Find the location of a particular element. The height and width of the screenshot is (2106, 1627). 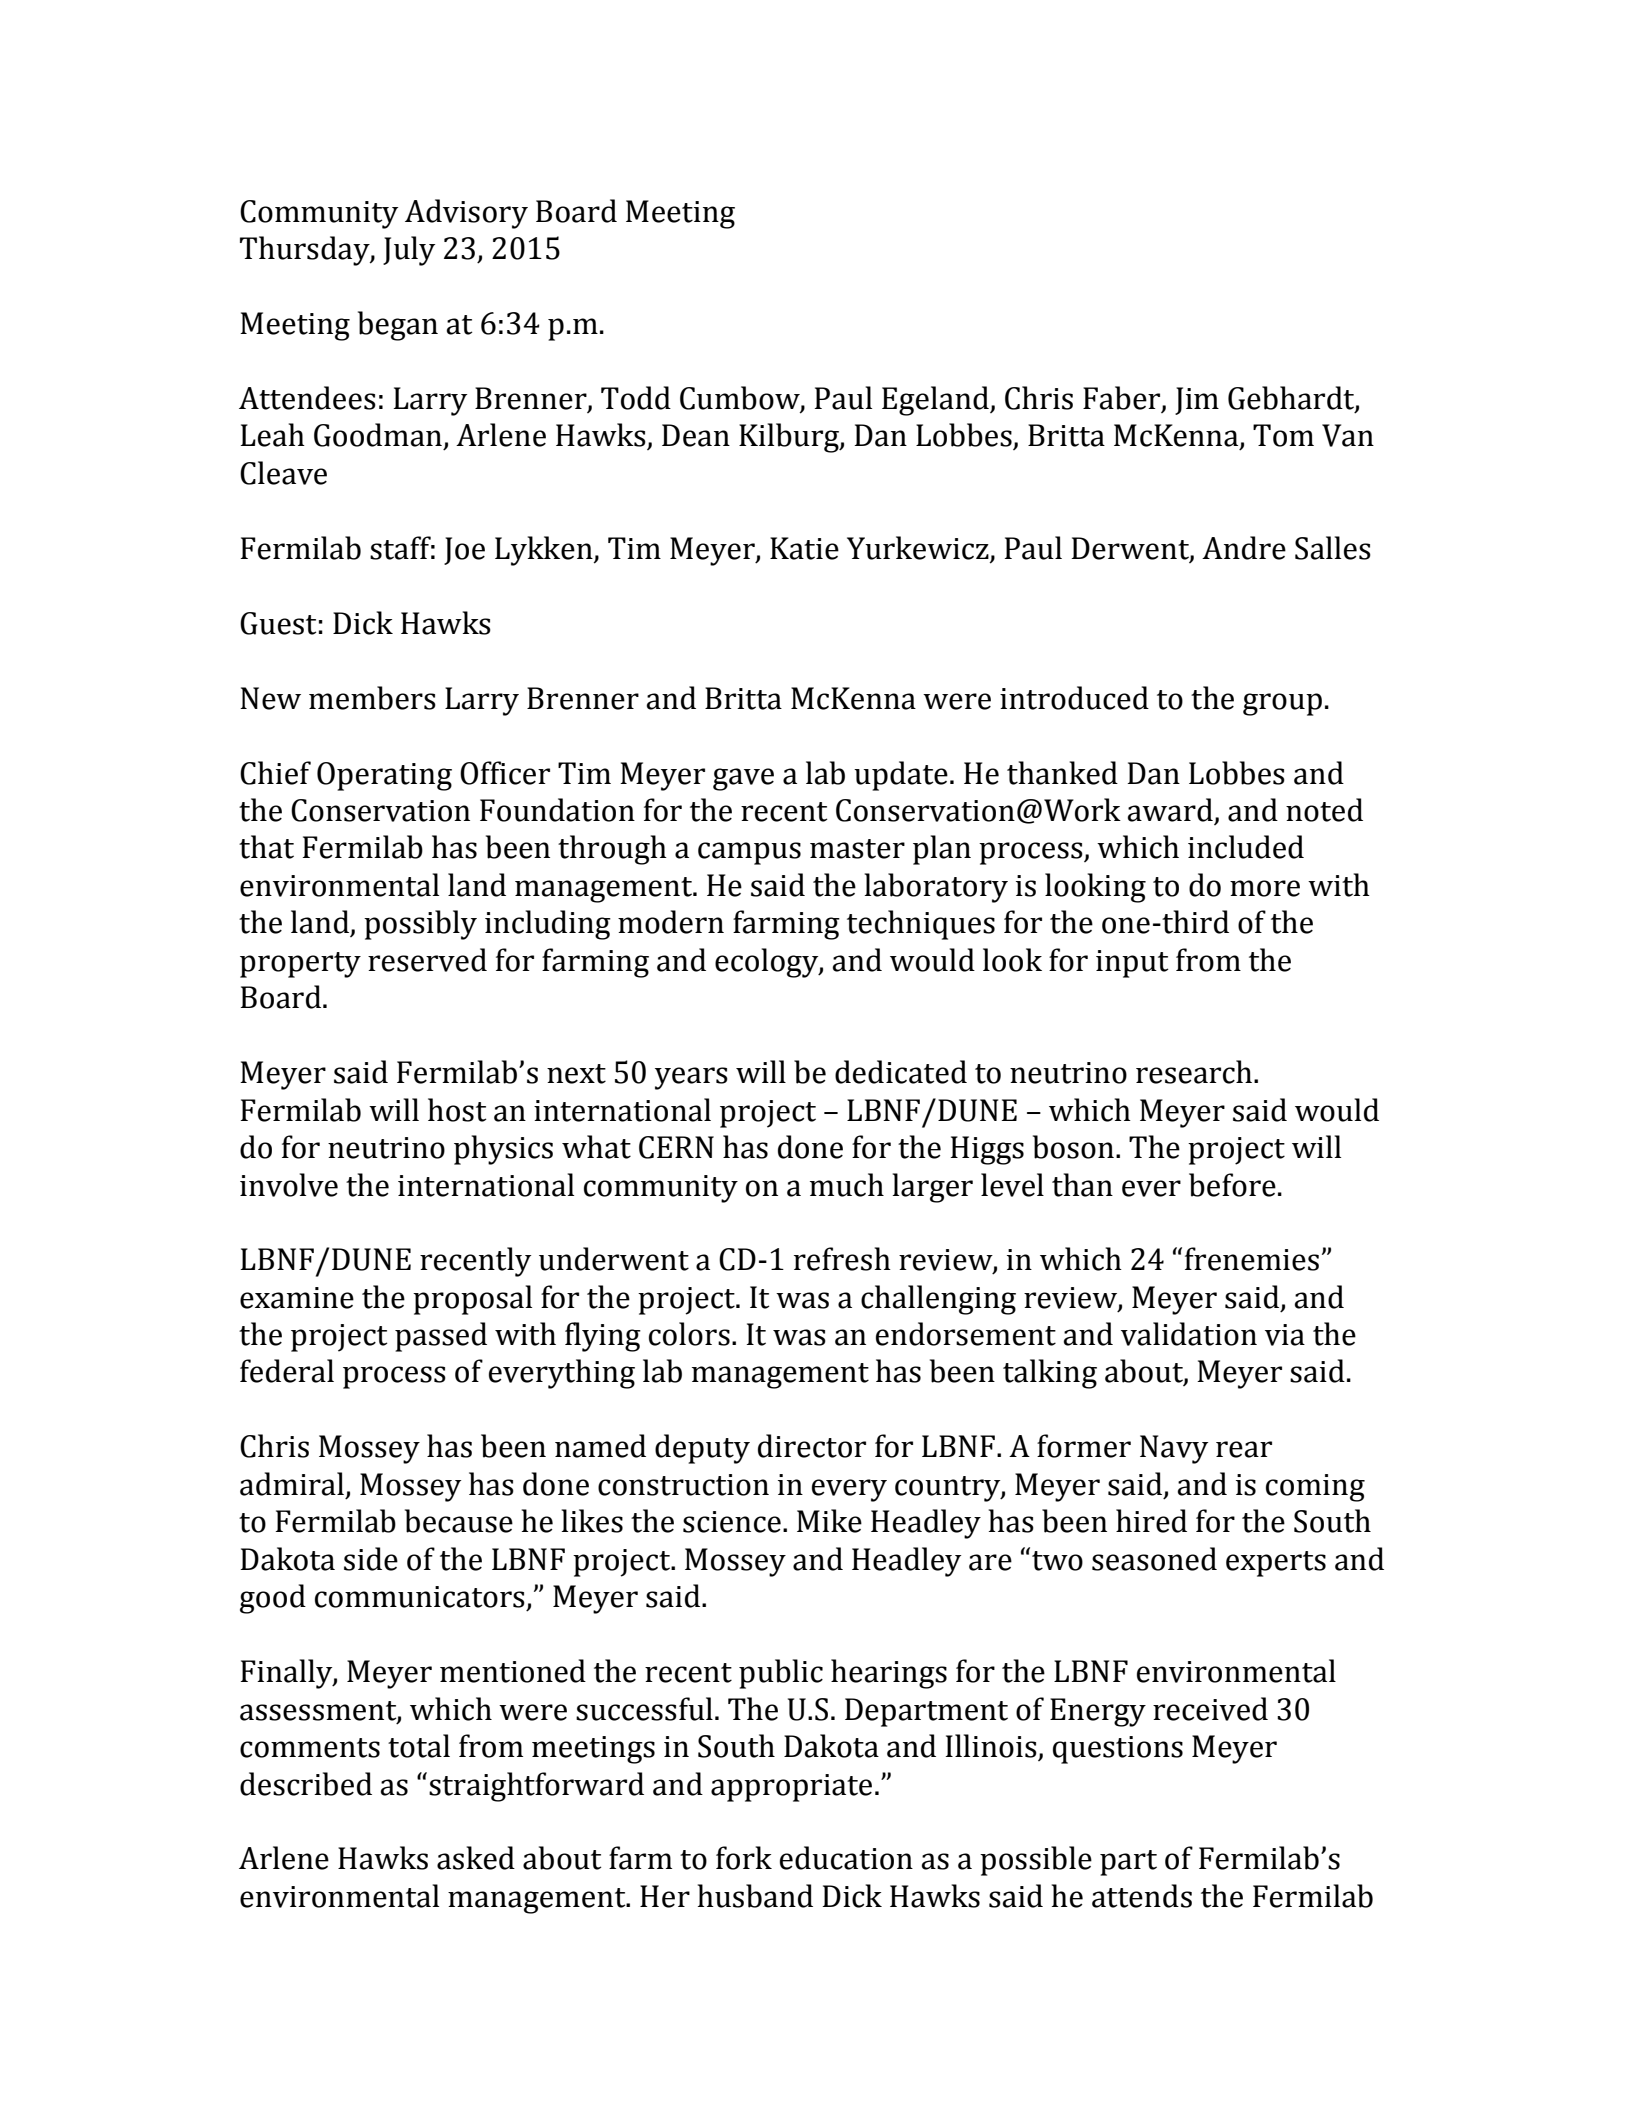

Todd is located at coordinates (636, 398).
